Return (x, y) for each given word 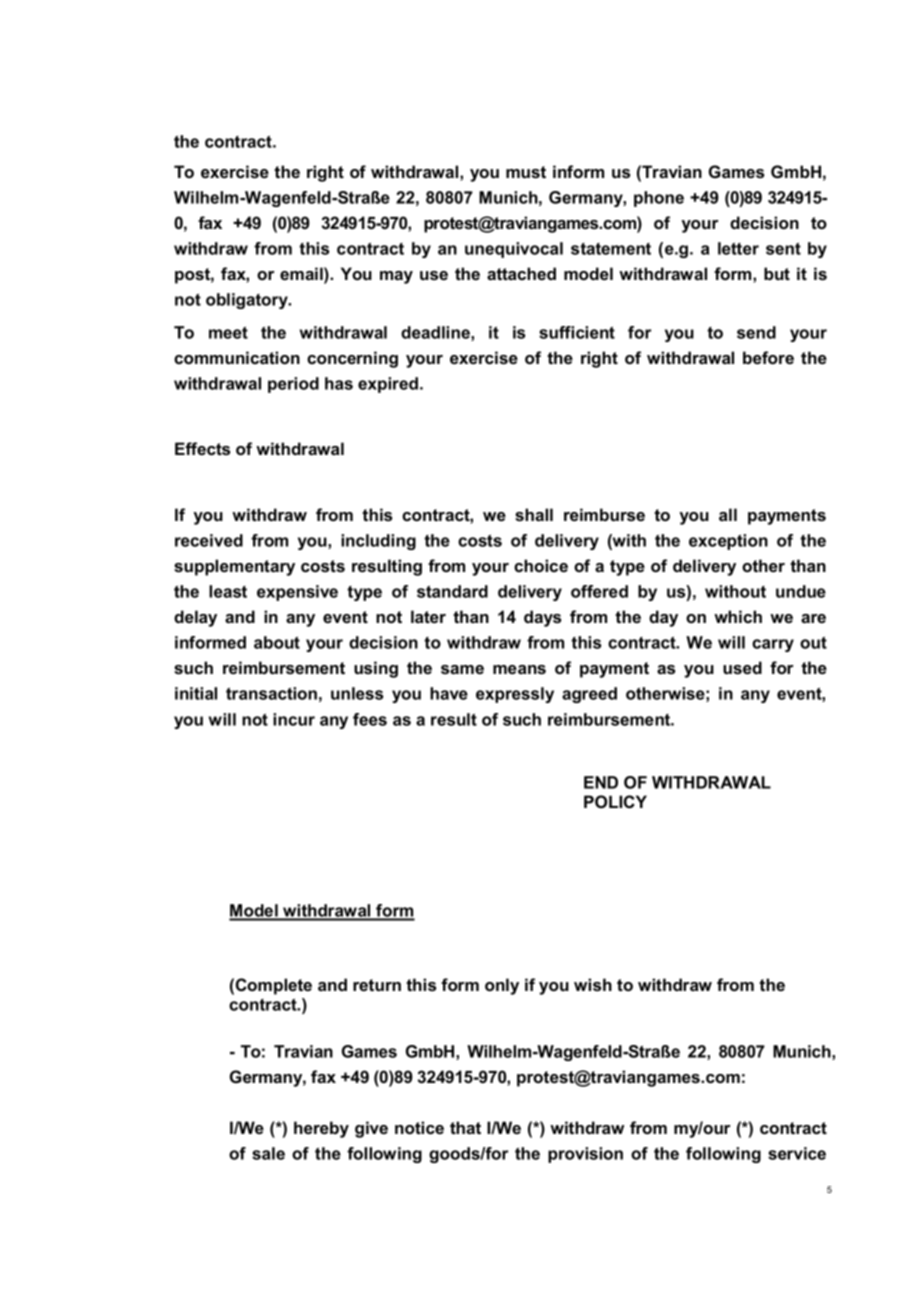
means (519, 669)
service (797, 1153)
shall (534, 514)
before (768, 357)
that (465, 1127)
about (277, 642)
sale (268, 1153)
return (377, 985)
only (502, 986)
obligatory (248, 301)
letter (738, 248)
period (293, 385)
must (526, 172)
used (742, 667)
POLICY (615, 802)
